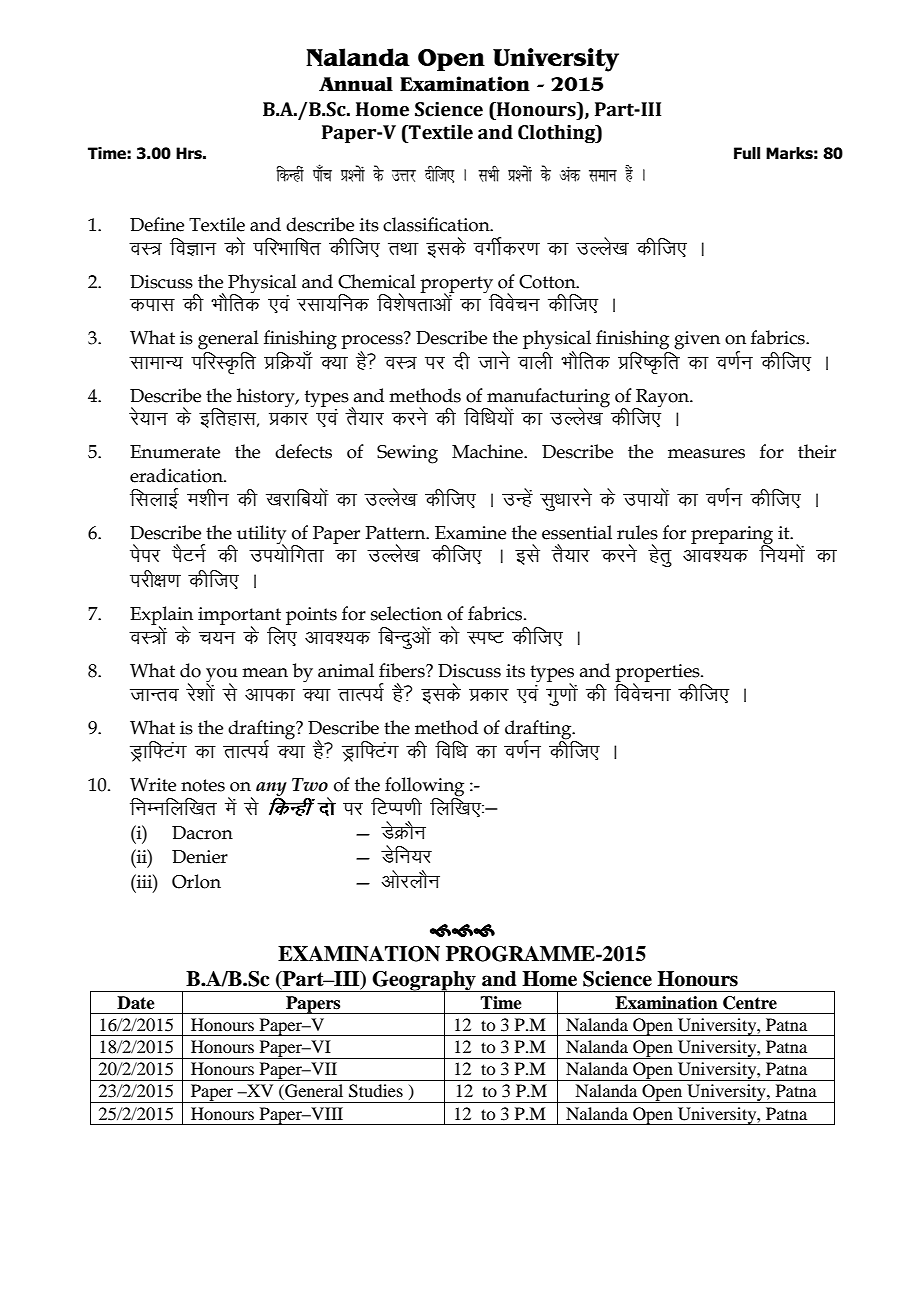 Image resolution: width=924 pixels, height=1308 pixels. Describe the element at coordinates (424, 787) in the document. I see `following` at that location.
